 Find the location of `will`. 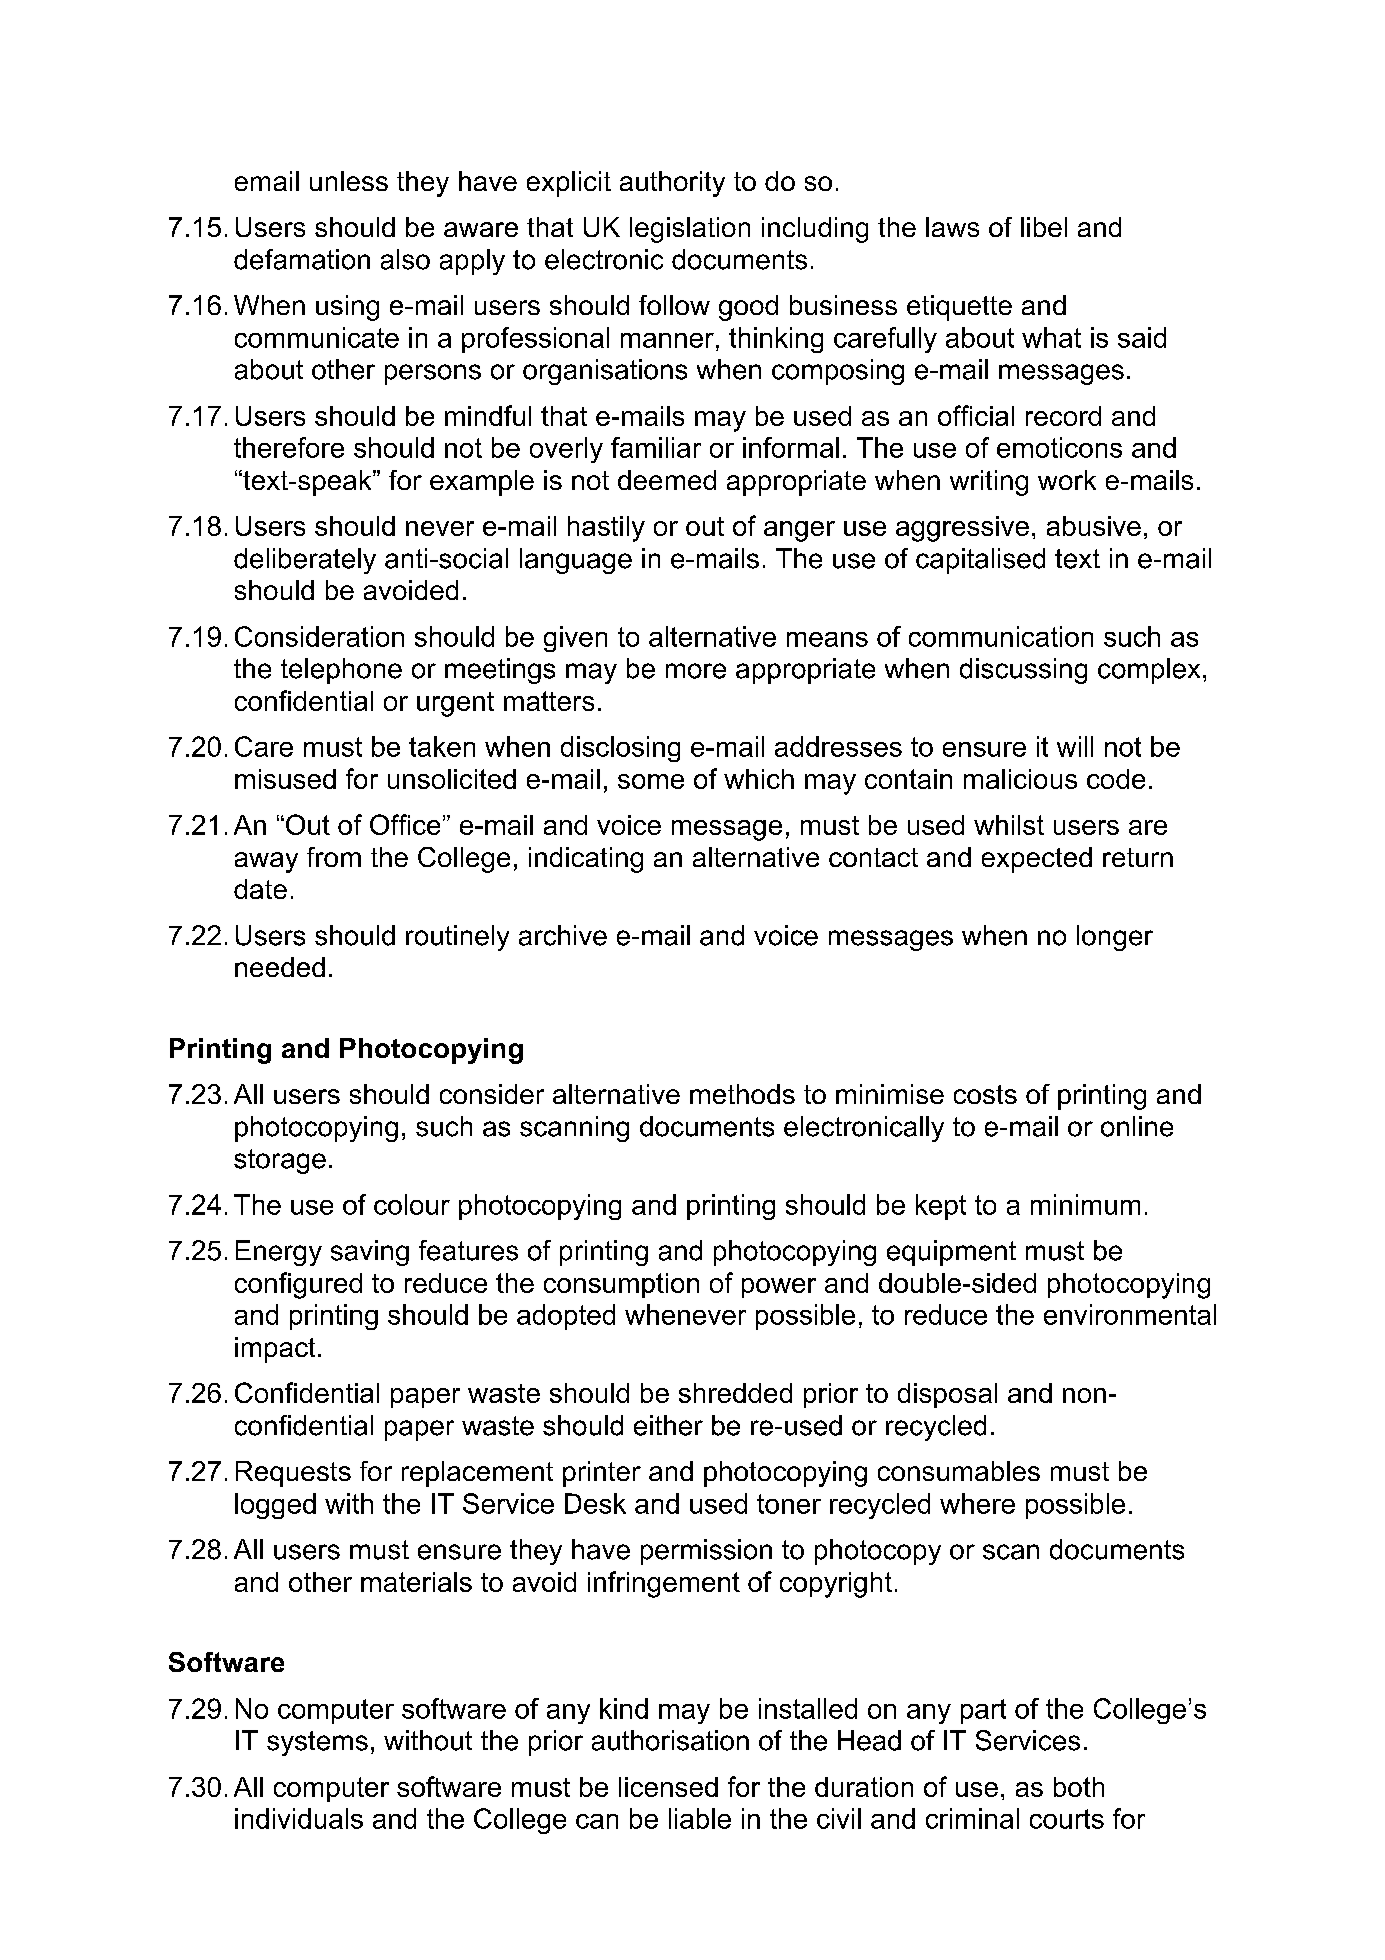

will is located at coordinates (1075, 746).
